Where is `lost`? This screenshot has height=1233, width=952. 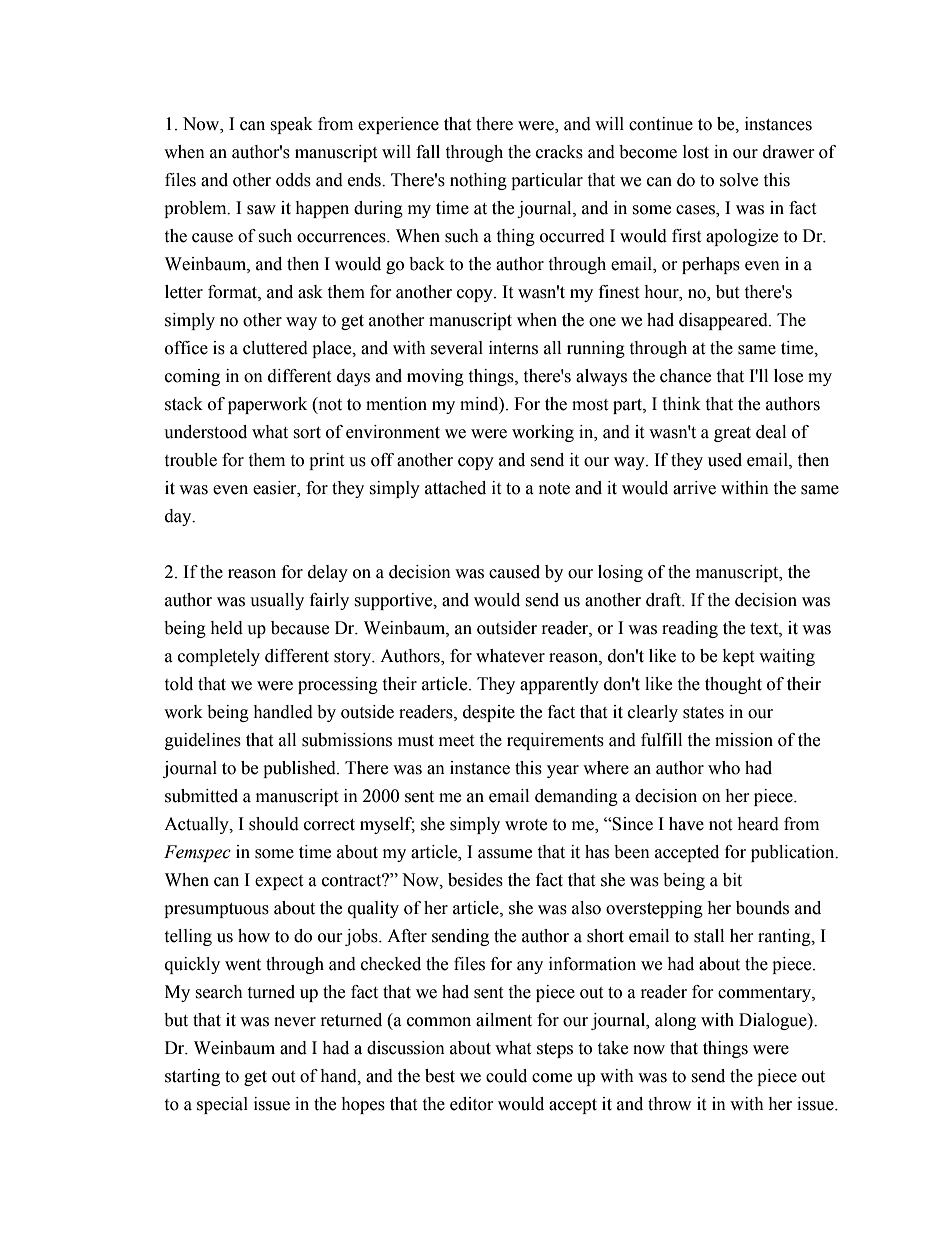 lost is located at coordinates (696, 152).
